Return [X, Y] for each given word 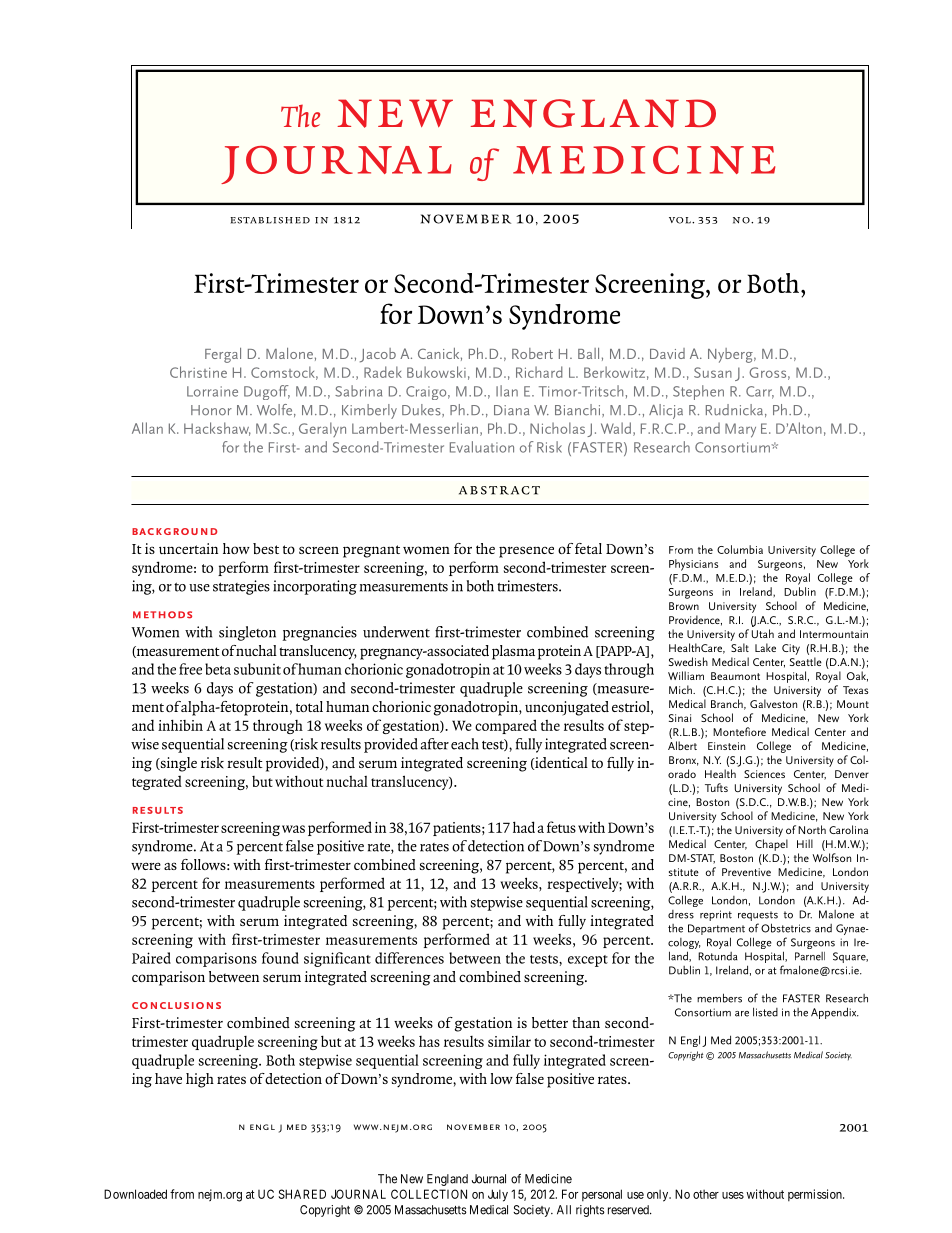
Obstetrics [786, 928]
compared [506, 726]
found [280, 958]
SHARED [302, 1194]
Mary [740, 430]
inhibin [180, 725]
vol [681, 220]
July [498, 1195]
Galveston [773, 703]
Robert [532, 353]
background [175, 531]
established [270, 220]
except [588, 961]
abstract [499, 490]
